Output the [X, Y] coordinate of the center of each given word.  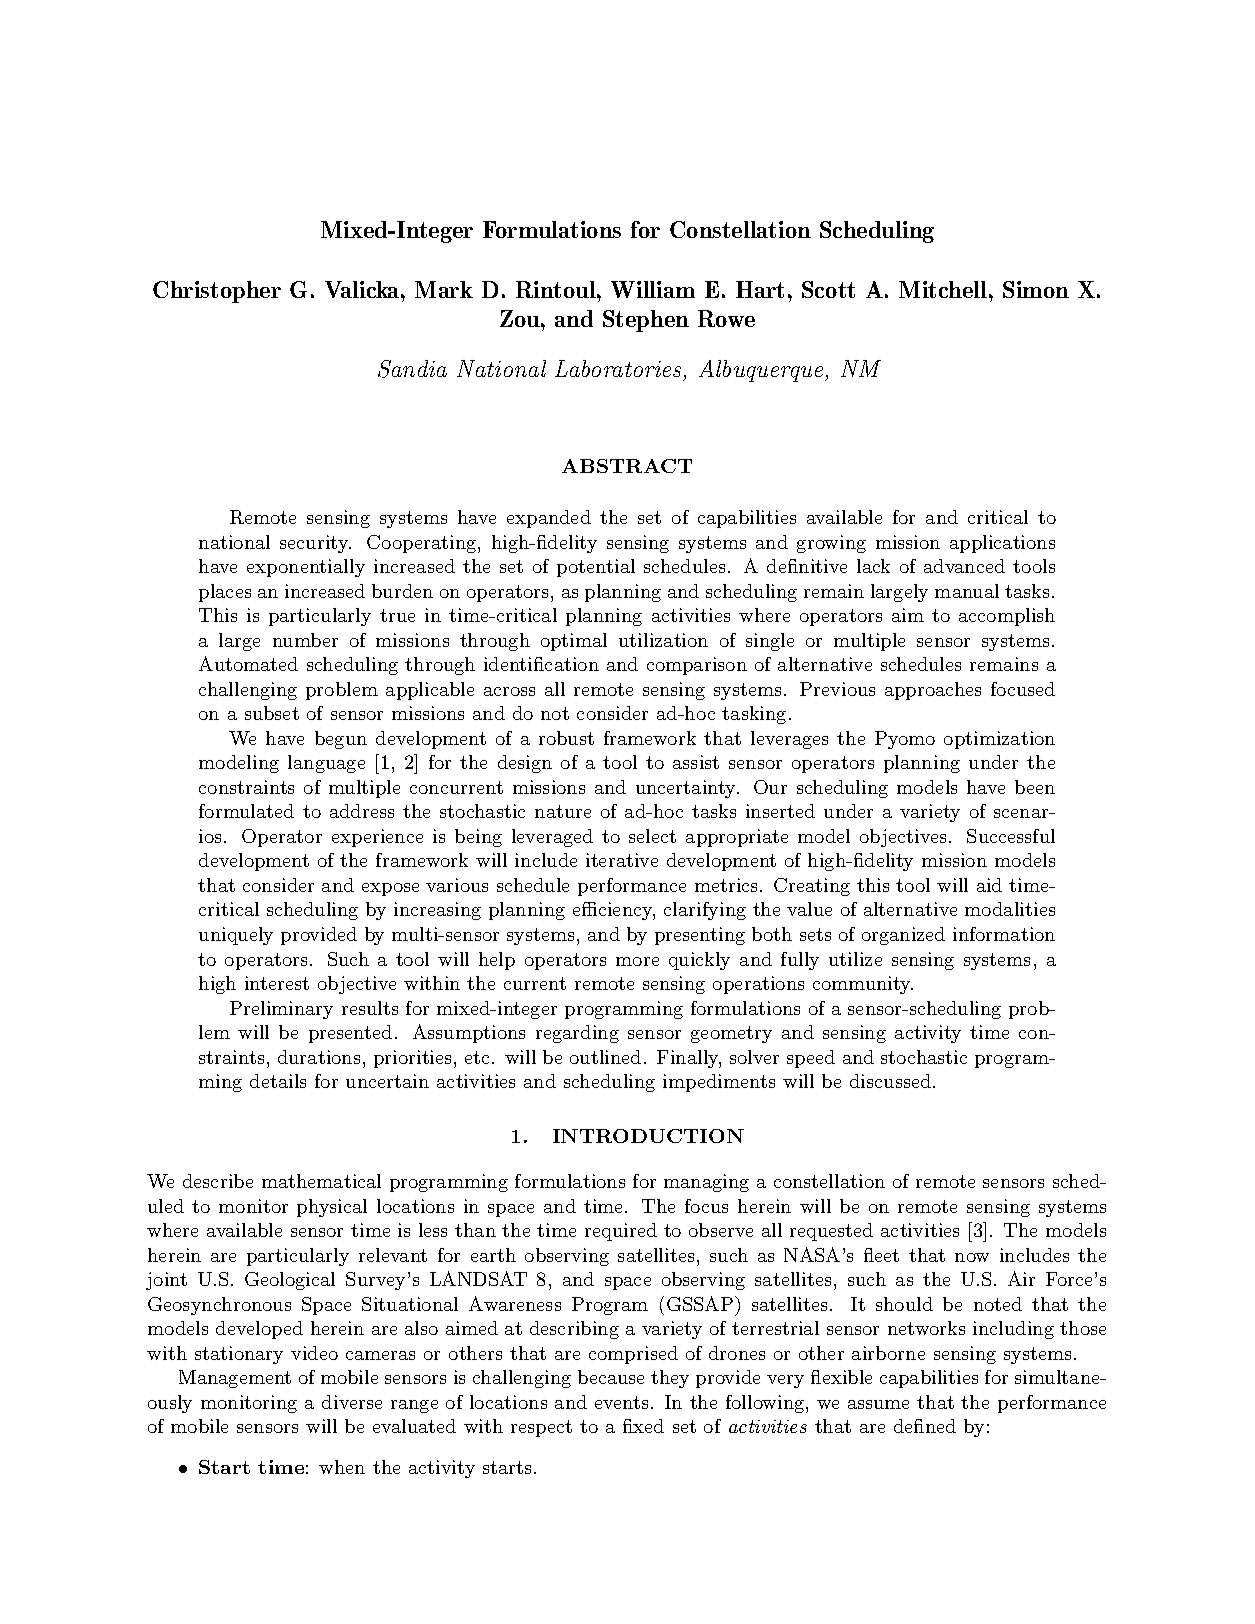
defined [925, 1426]
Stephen [646, 321]
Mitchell [943, 289]
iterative [622, 860]
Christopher [217, 292]
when [342, 1467]
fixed [643, 1426]
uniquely [236, 936]
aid [989, 885]
